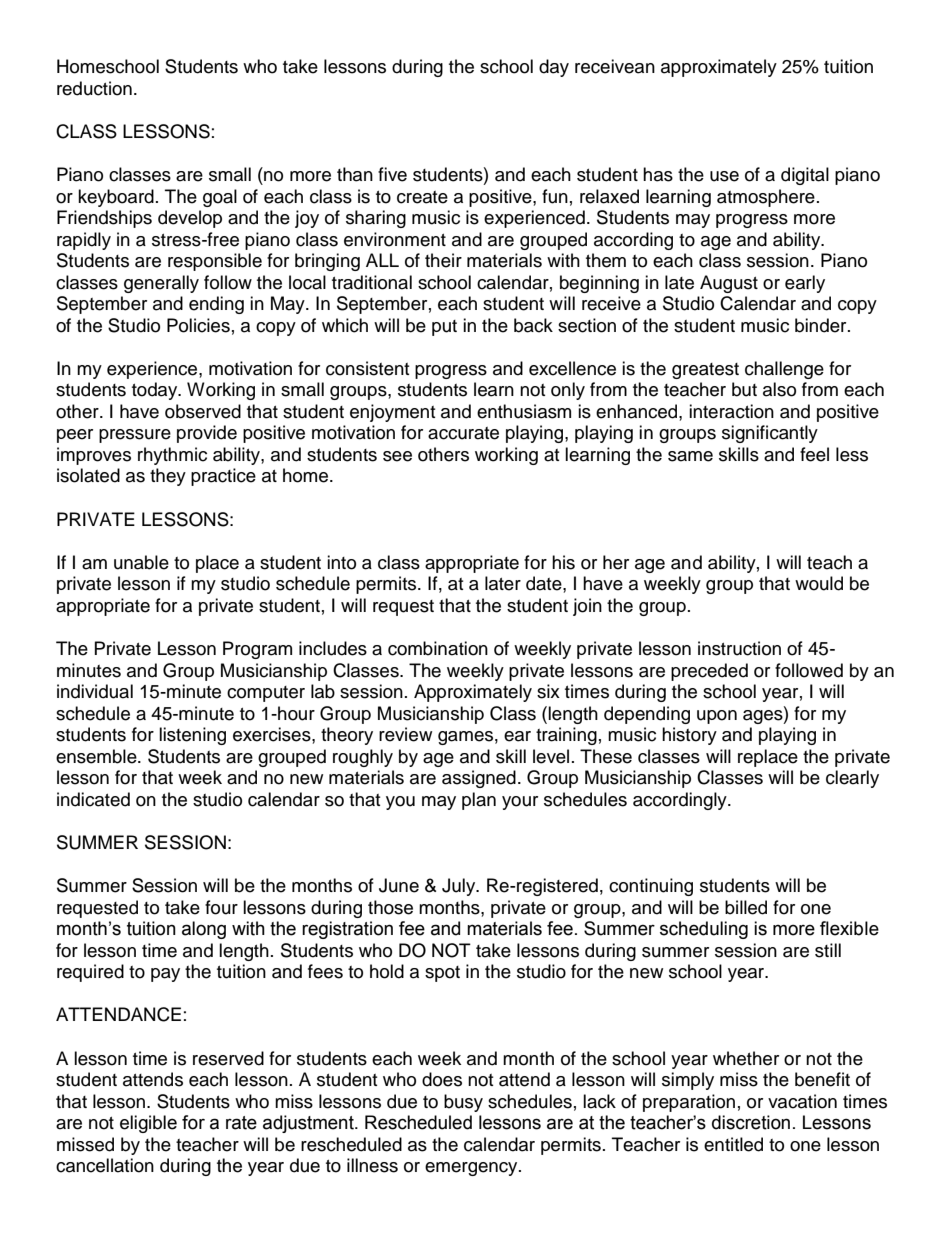 The height and width of the image is (1233, 952). I want to click on use, so click(724, 176).
